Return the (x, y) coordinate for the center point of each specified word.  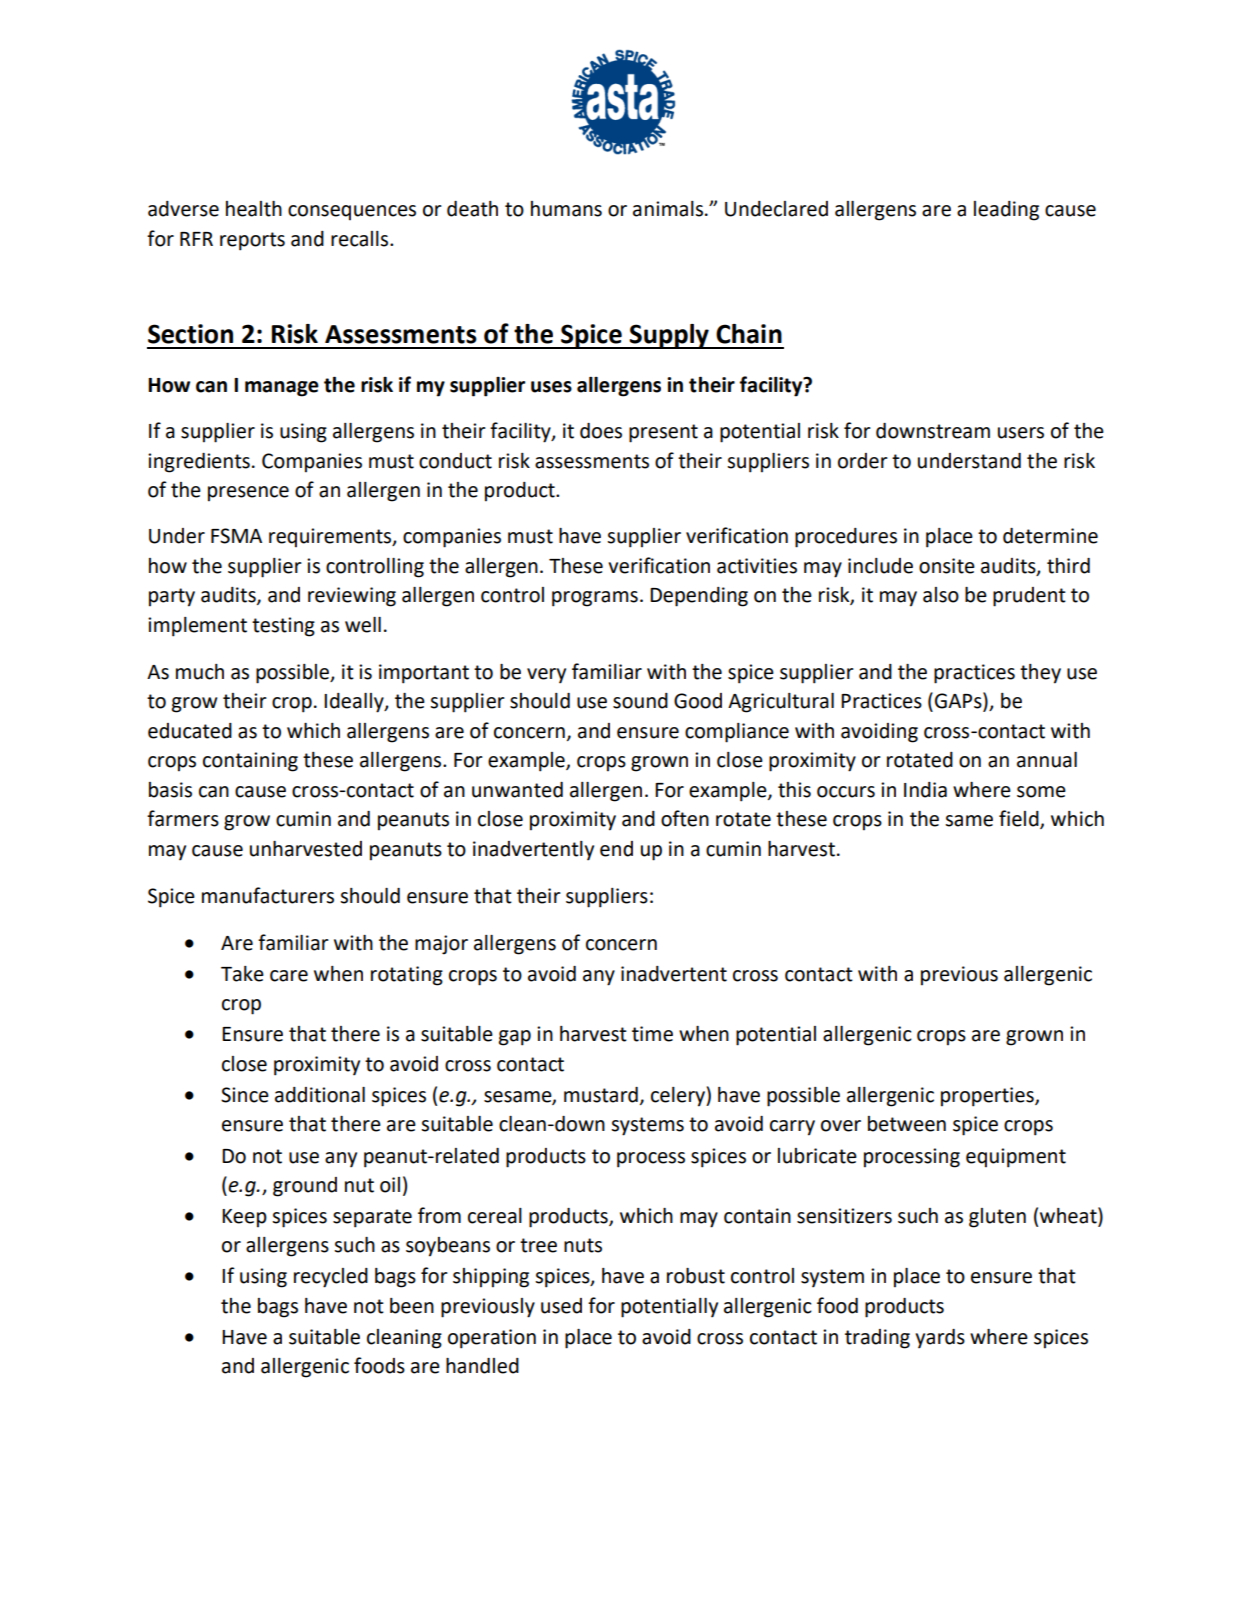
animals (668, 209)
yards (940, 1339)
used (561, 1306)
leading (1006, 211)
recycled (331, 1278)
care (289, 976)
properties (988, 1097)
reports (252, 241)
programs (595, 599)
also (941, 595)
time (652, 1034)
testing (283, 627)
